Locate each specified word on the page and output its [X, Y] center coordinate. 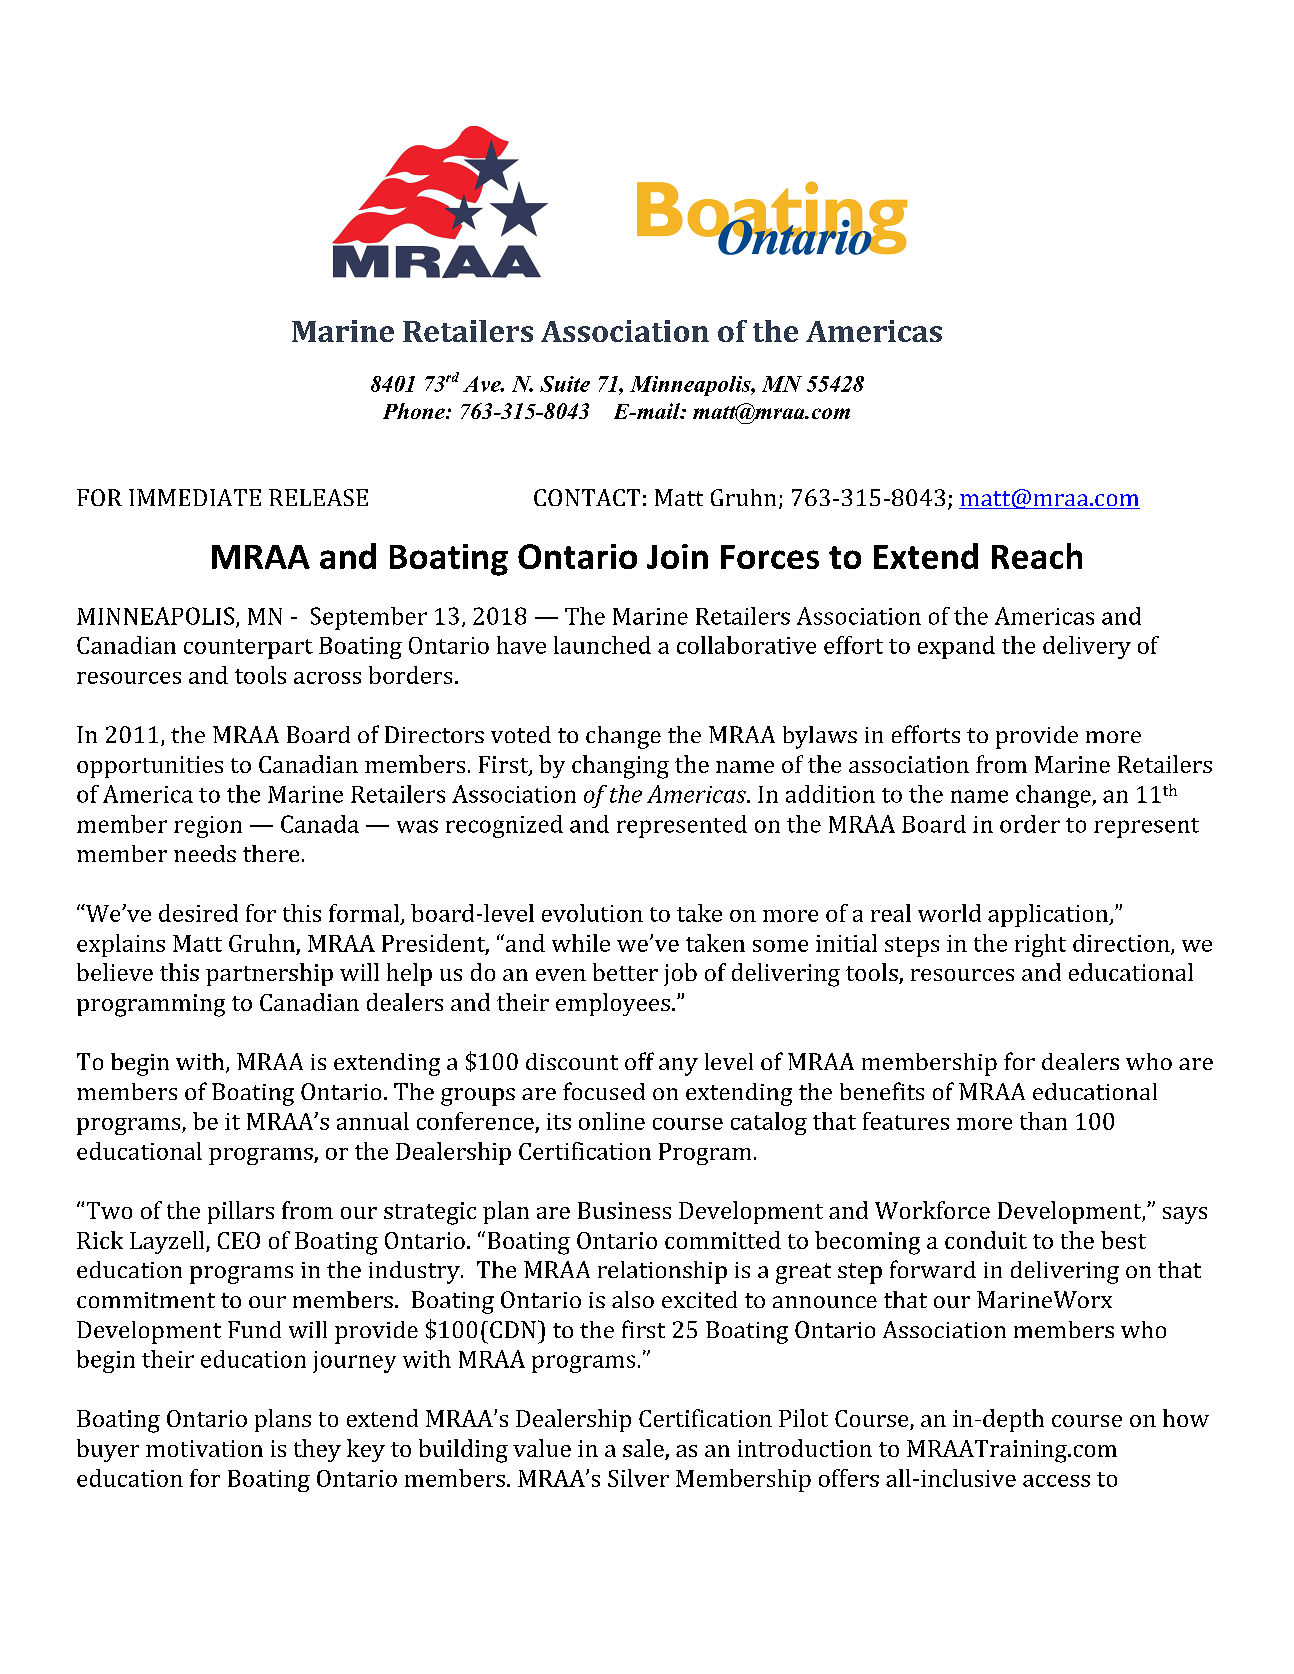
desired [198, 913]
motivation [204, 1448]
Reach [1037, 556]
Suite [565, 384]
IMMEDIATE [195, 497]
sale [644, 1449]
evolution [592, 913]
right [1040, 945]
